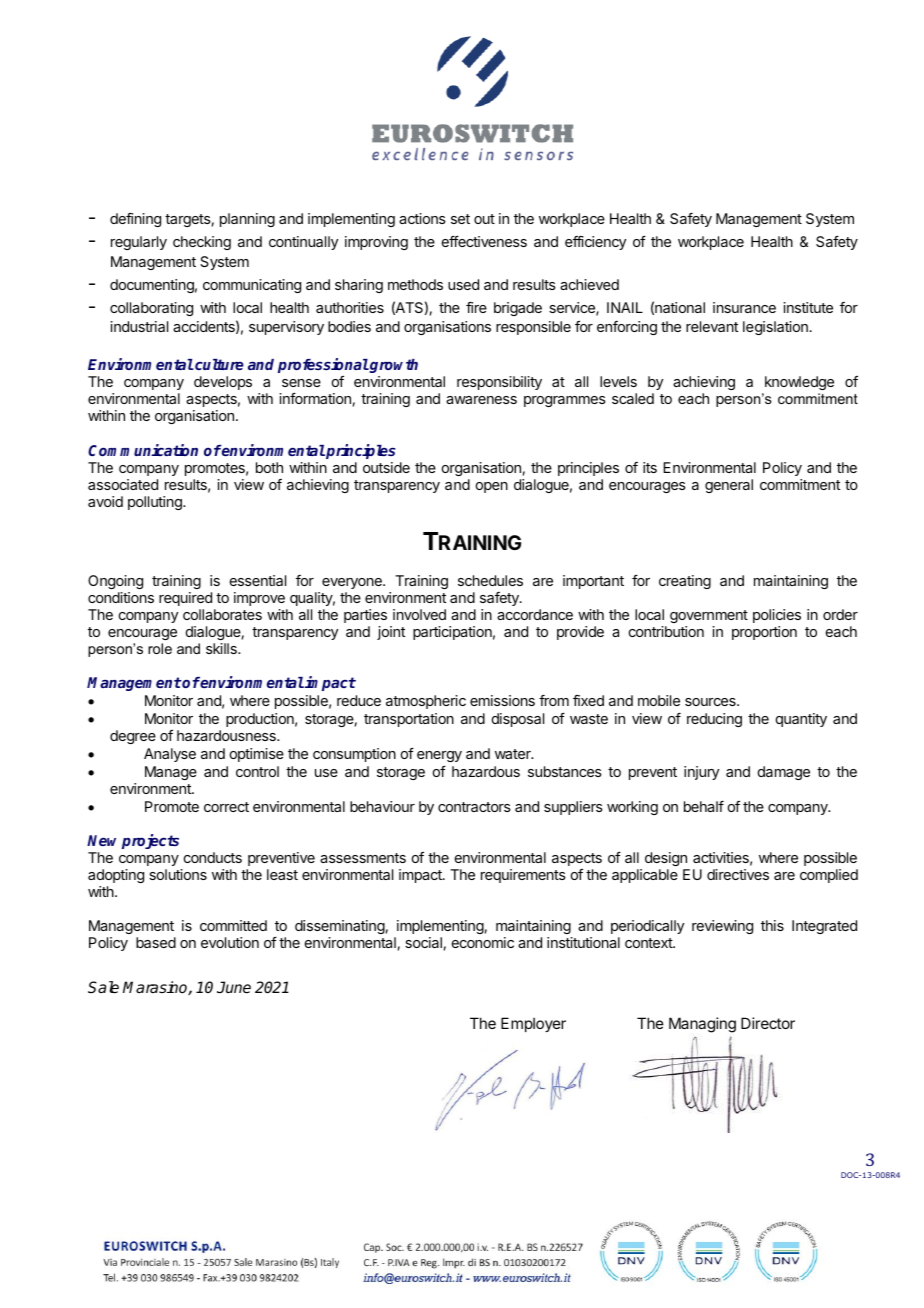 Image resolution: width=924 pixels, height=1308 pixels. Describe the element at coordinates (156, 503) in the image. I see `polluting` at that location.
